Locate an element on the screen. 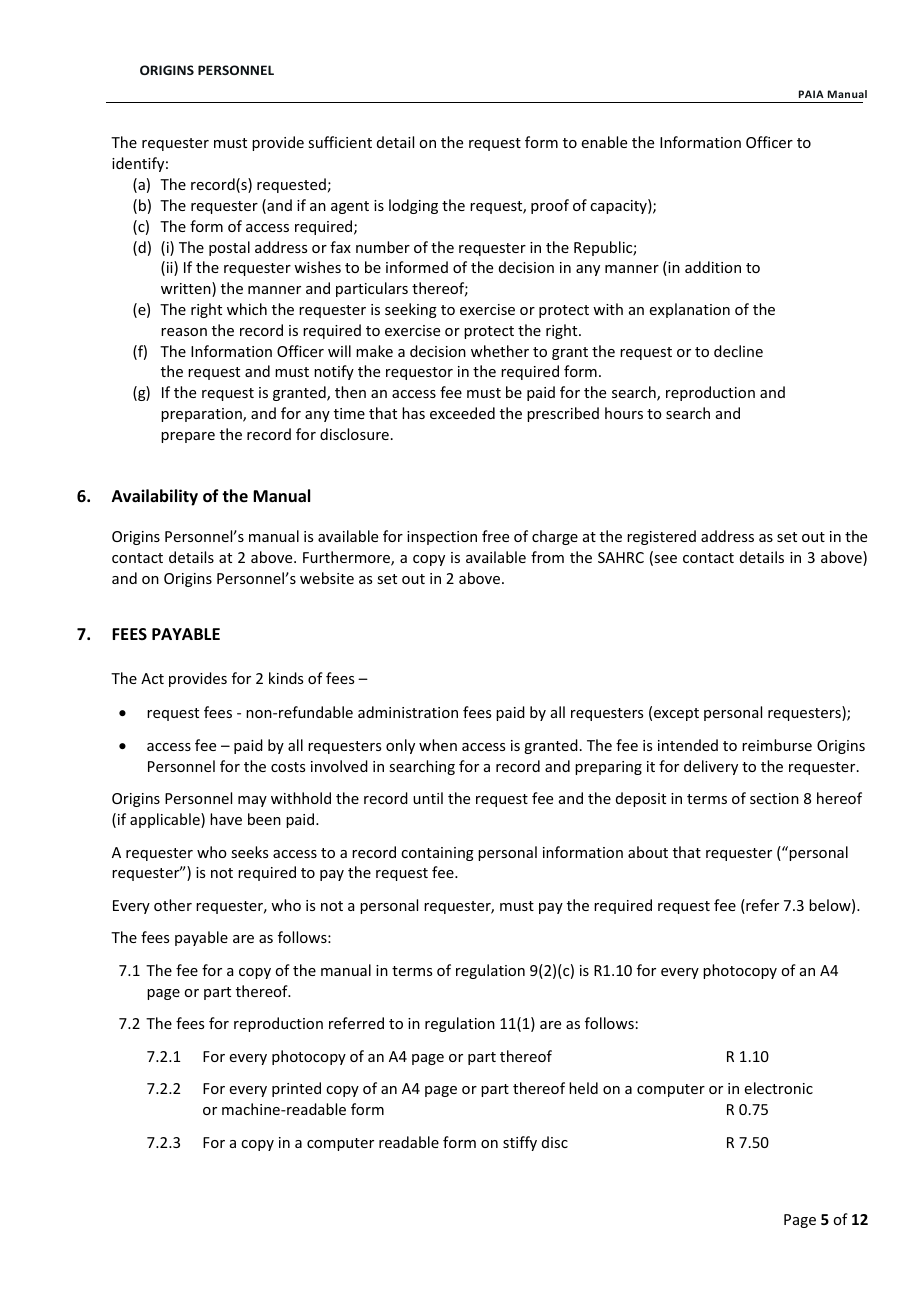 The image size is (924, 1307). website is located at coordinates (327, 578).
